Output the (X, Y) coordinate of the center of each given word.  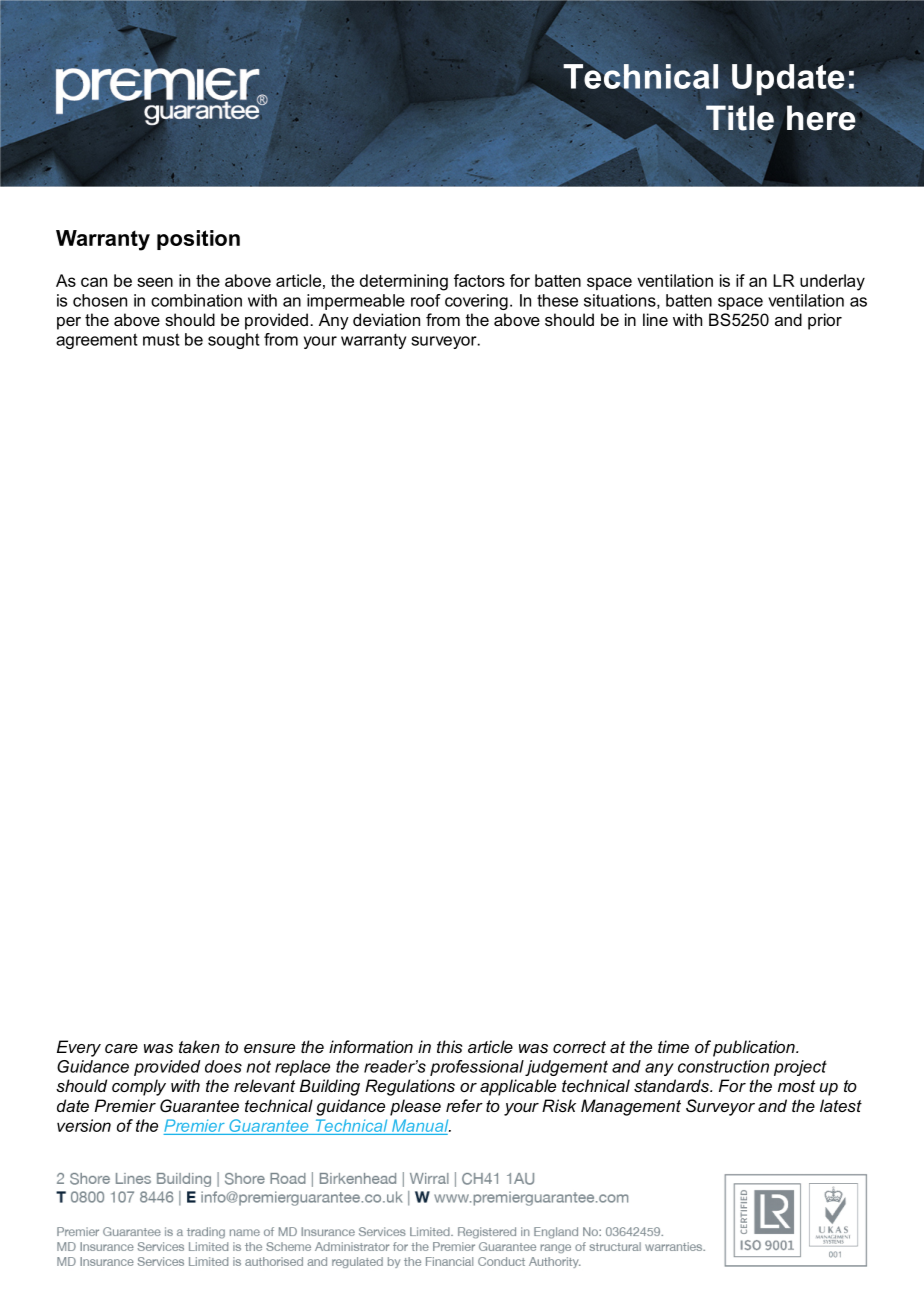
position (198, 240)
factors (479, 280)
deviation (386, 319)
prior (825, 321)
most (796, 1086)
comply (139, 1087)
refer (464, 1105)
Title (740, 118)
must (161, 339)
